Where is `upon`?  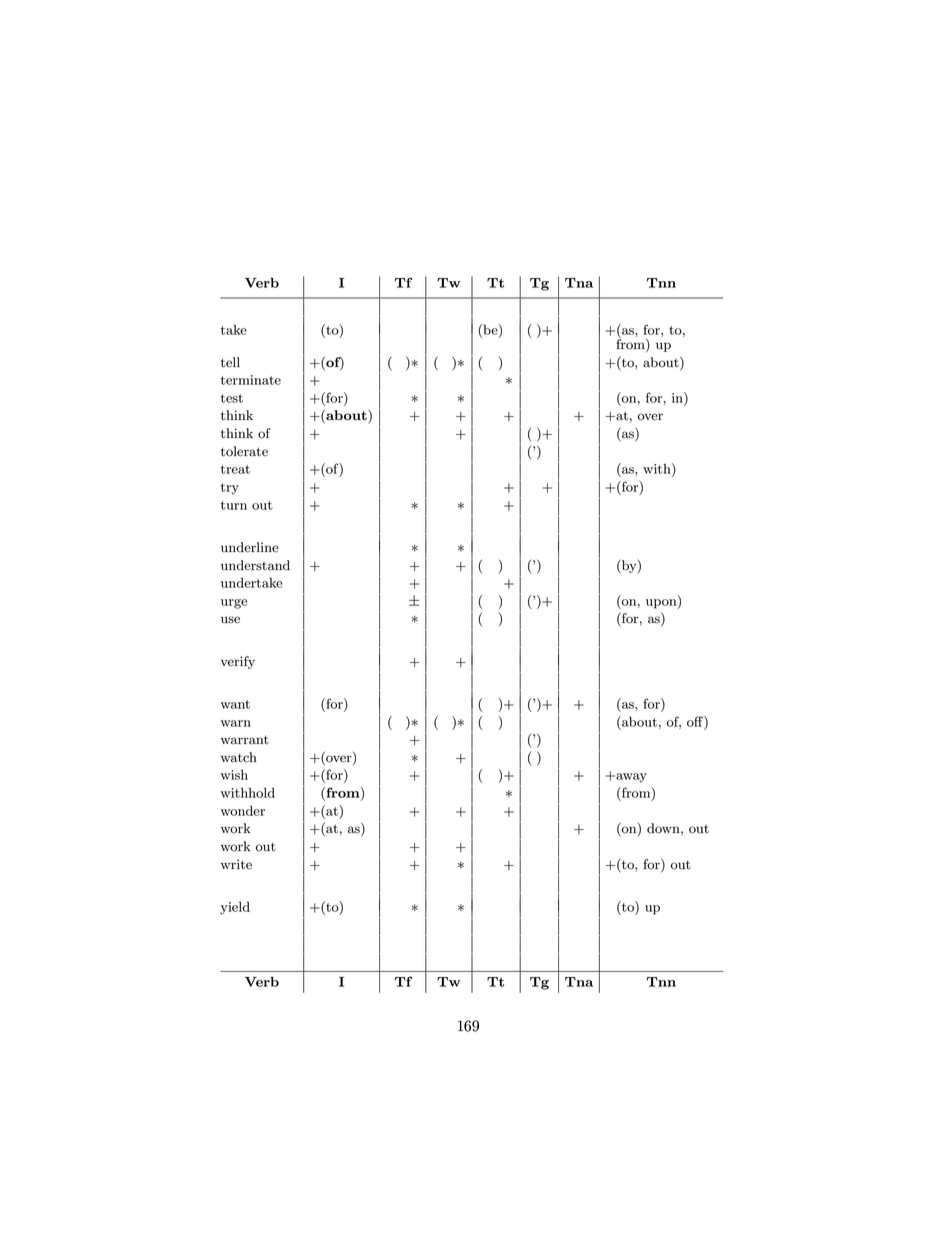 upon is located at coordinates (662, 604).
